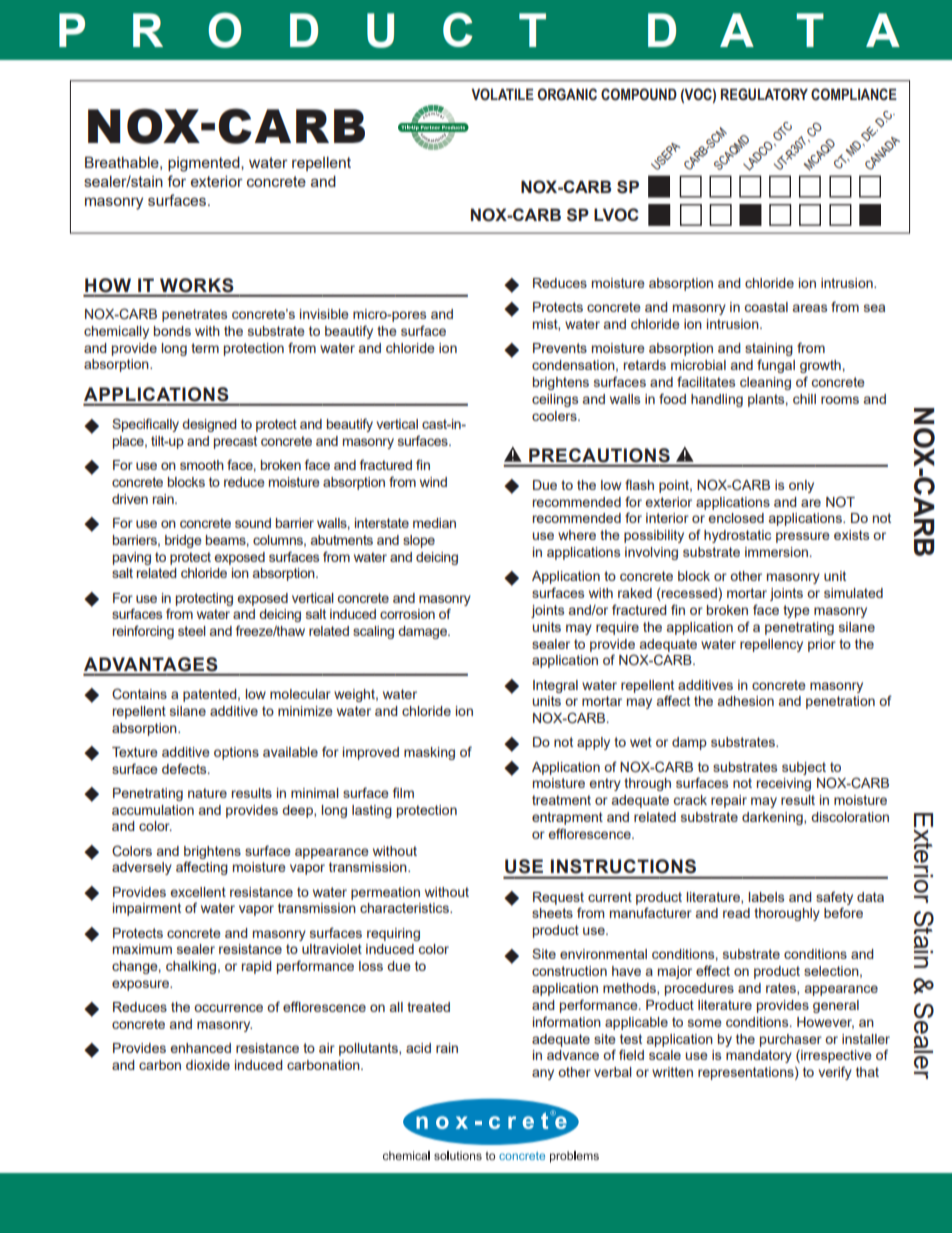 The width and height of the page is (952, 1233). I want to click on VOLATILE, so click(502, 94).
